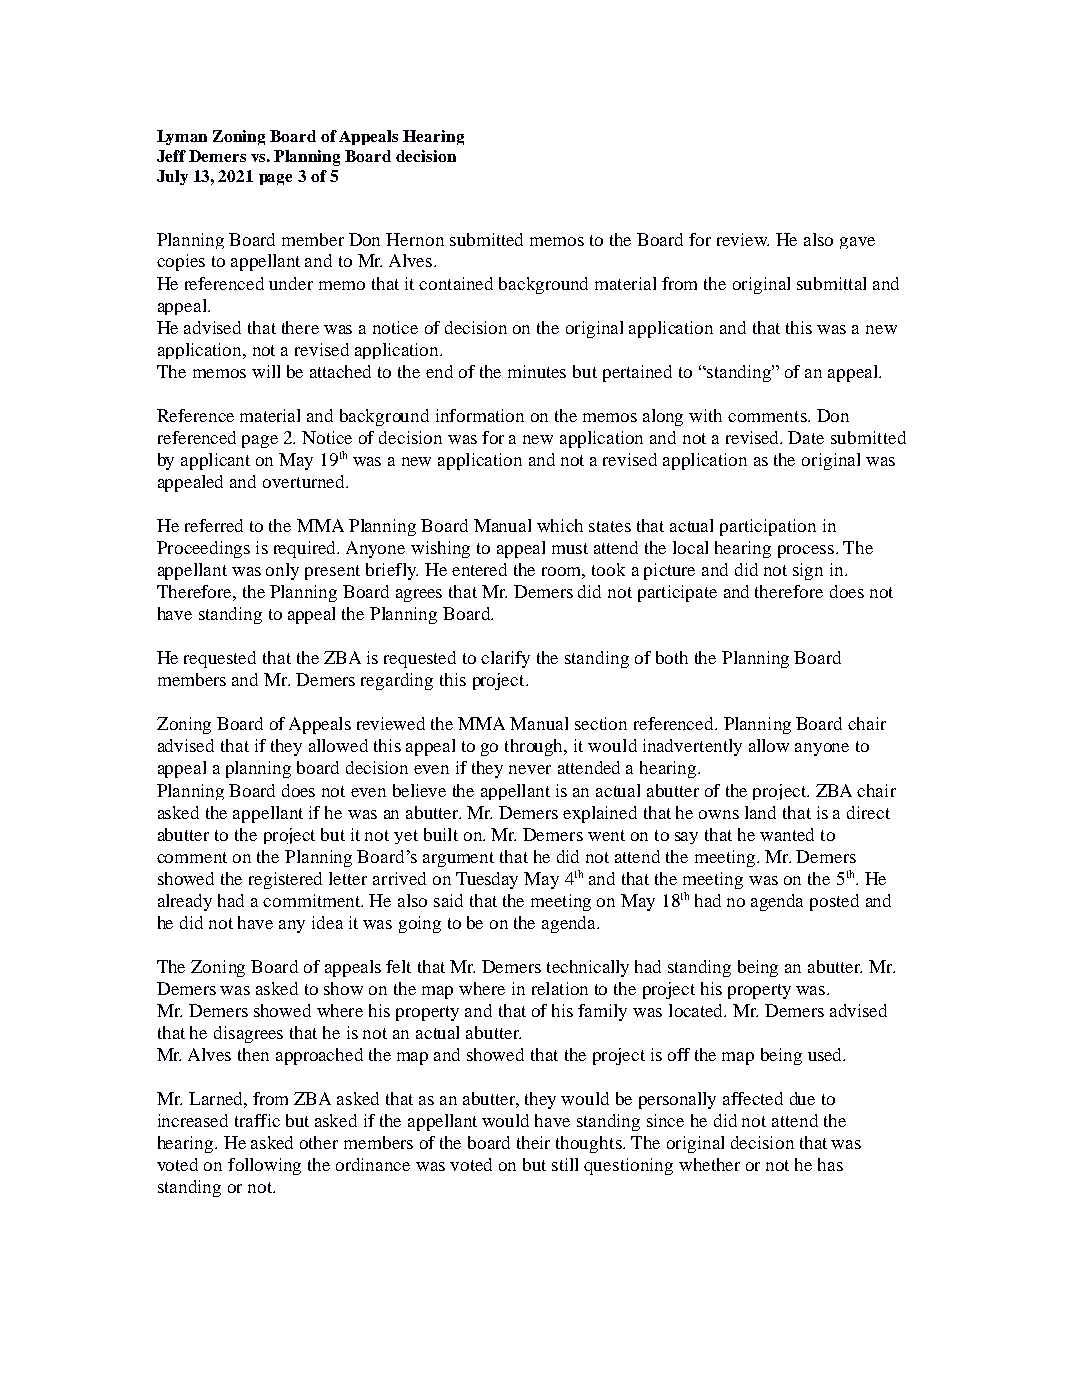 Image resolution: width=1066 pixels, height=1380 pixels. I want to click on posted, so click(834, 902).
